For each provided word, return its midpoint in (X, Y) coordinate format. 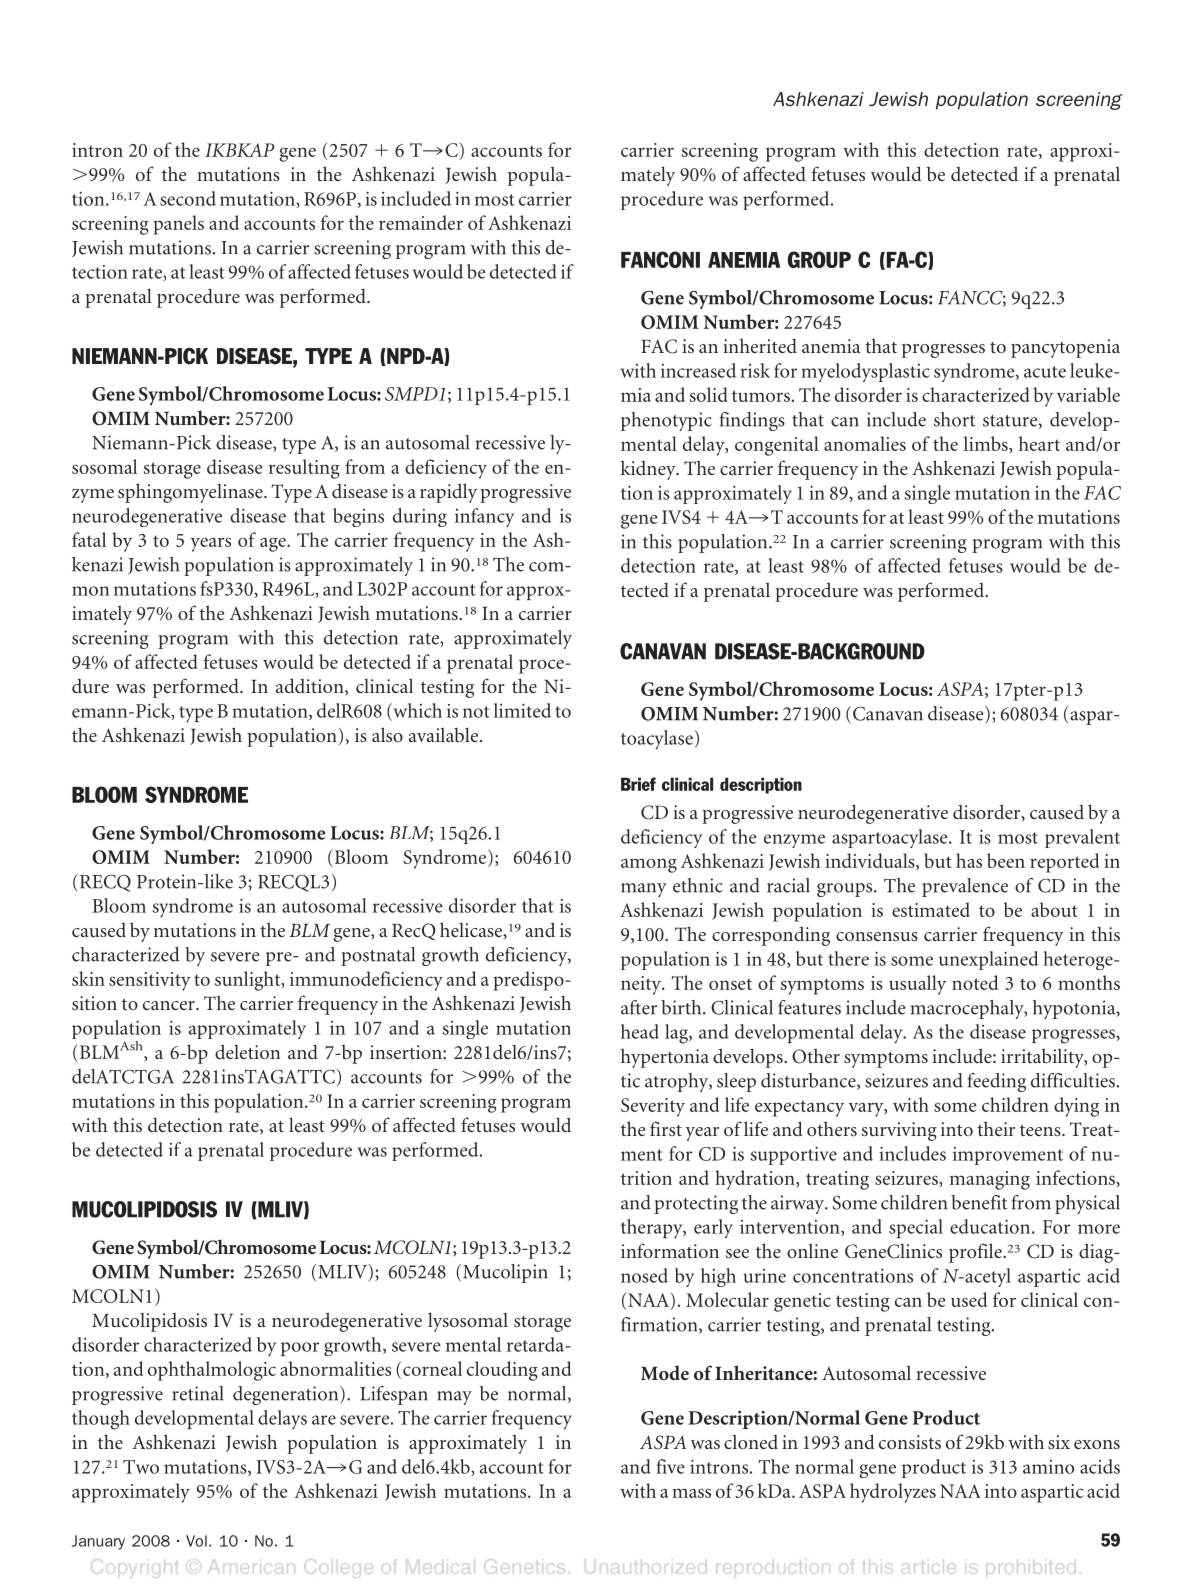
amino (1048, 1467)
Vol (196, 1541)
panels (178, 225)
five (670, 1466)
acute (1045, 372)
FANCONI (660, 259)
